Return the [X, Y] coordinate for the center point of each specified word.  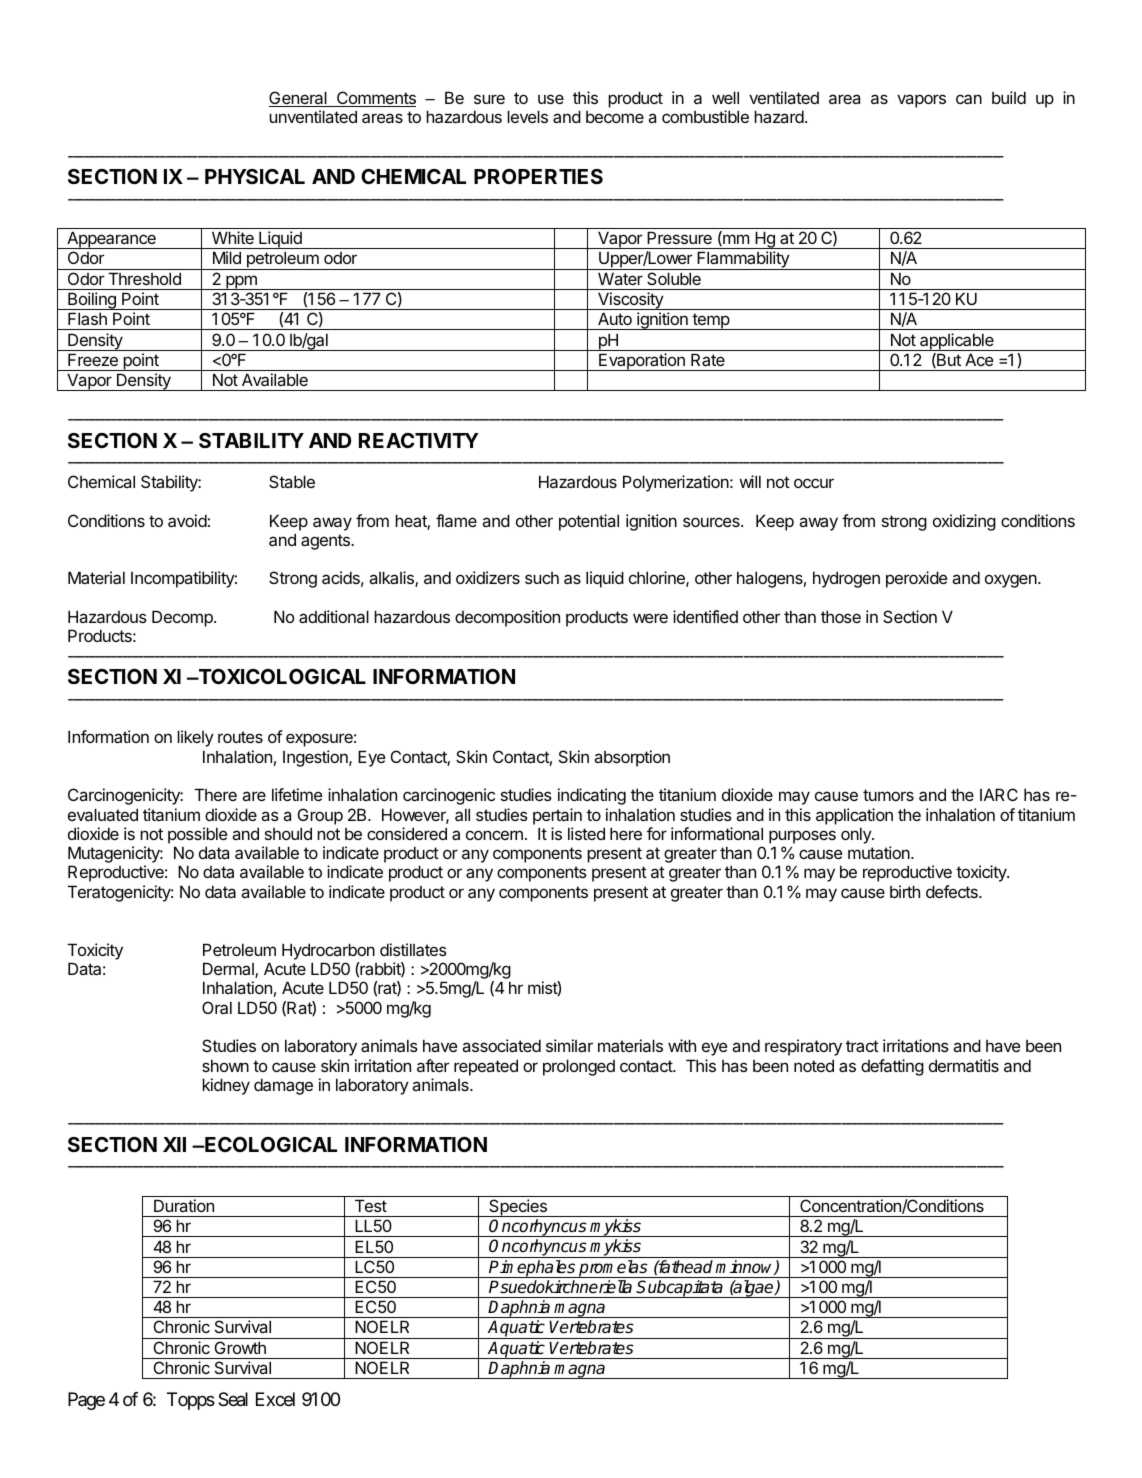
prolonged [579, 1067]
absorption [632, 758]
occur [814, 483]
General [299, 99]
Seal [233, 1399]
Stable [292, 481]
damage [283, 1086]
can [969, 99]
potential [589, 522]
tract [862, 1046]
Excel [275, 1399]
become [615, 117]
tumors [888, 795]
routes [240, 737]
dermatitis [964, 1065]
